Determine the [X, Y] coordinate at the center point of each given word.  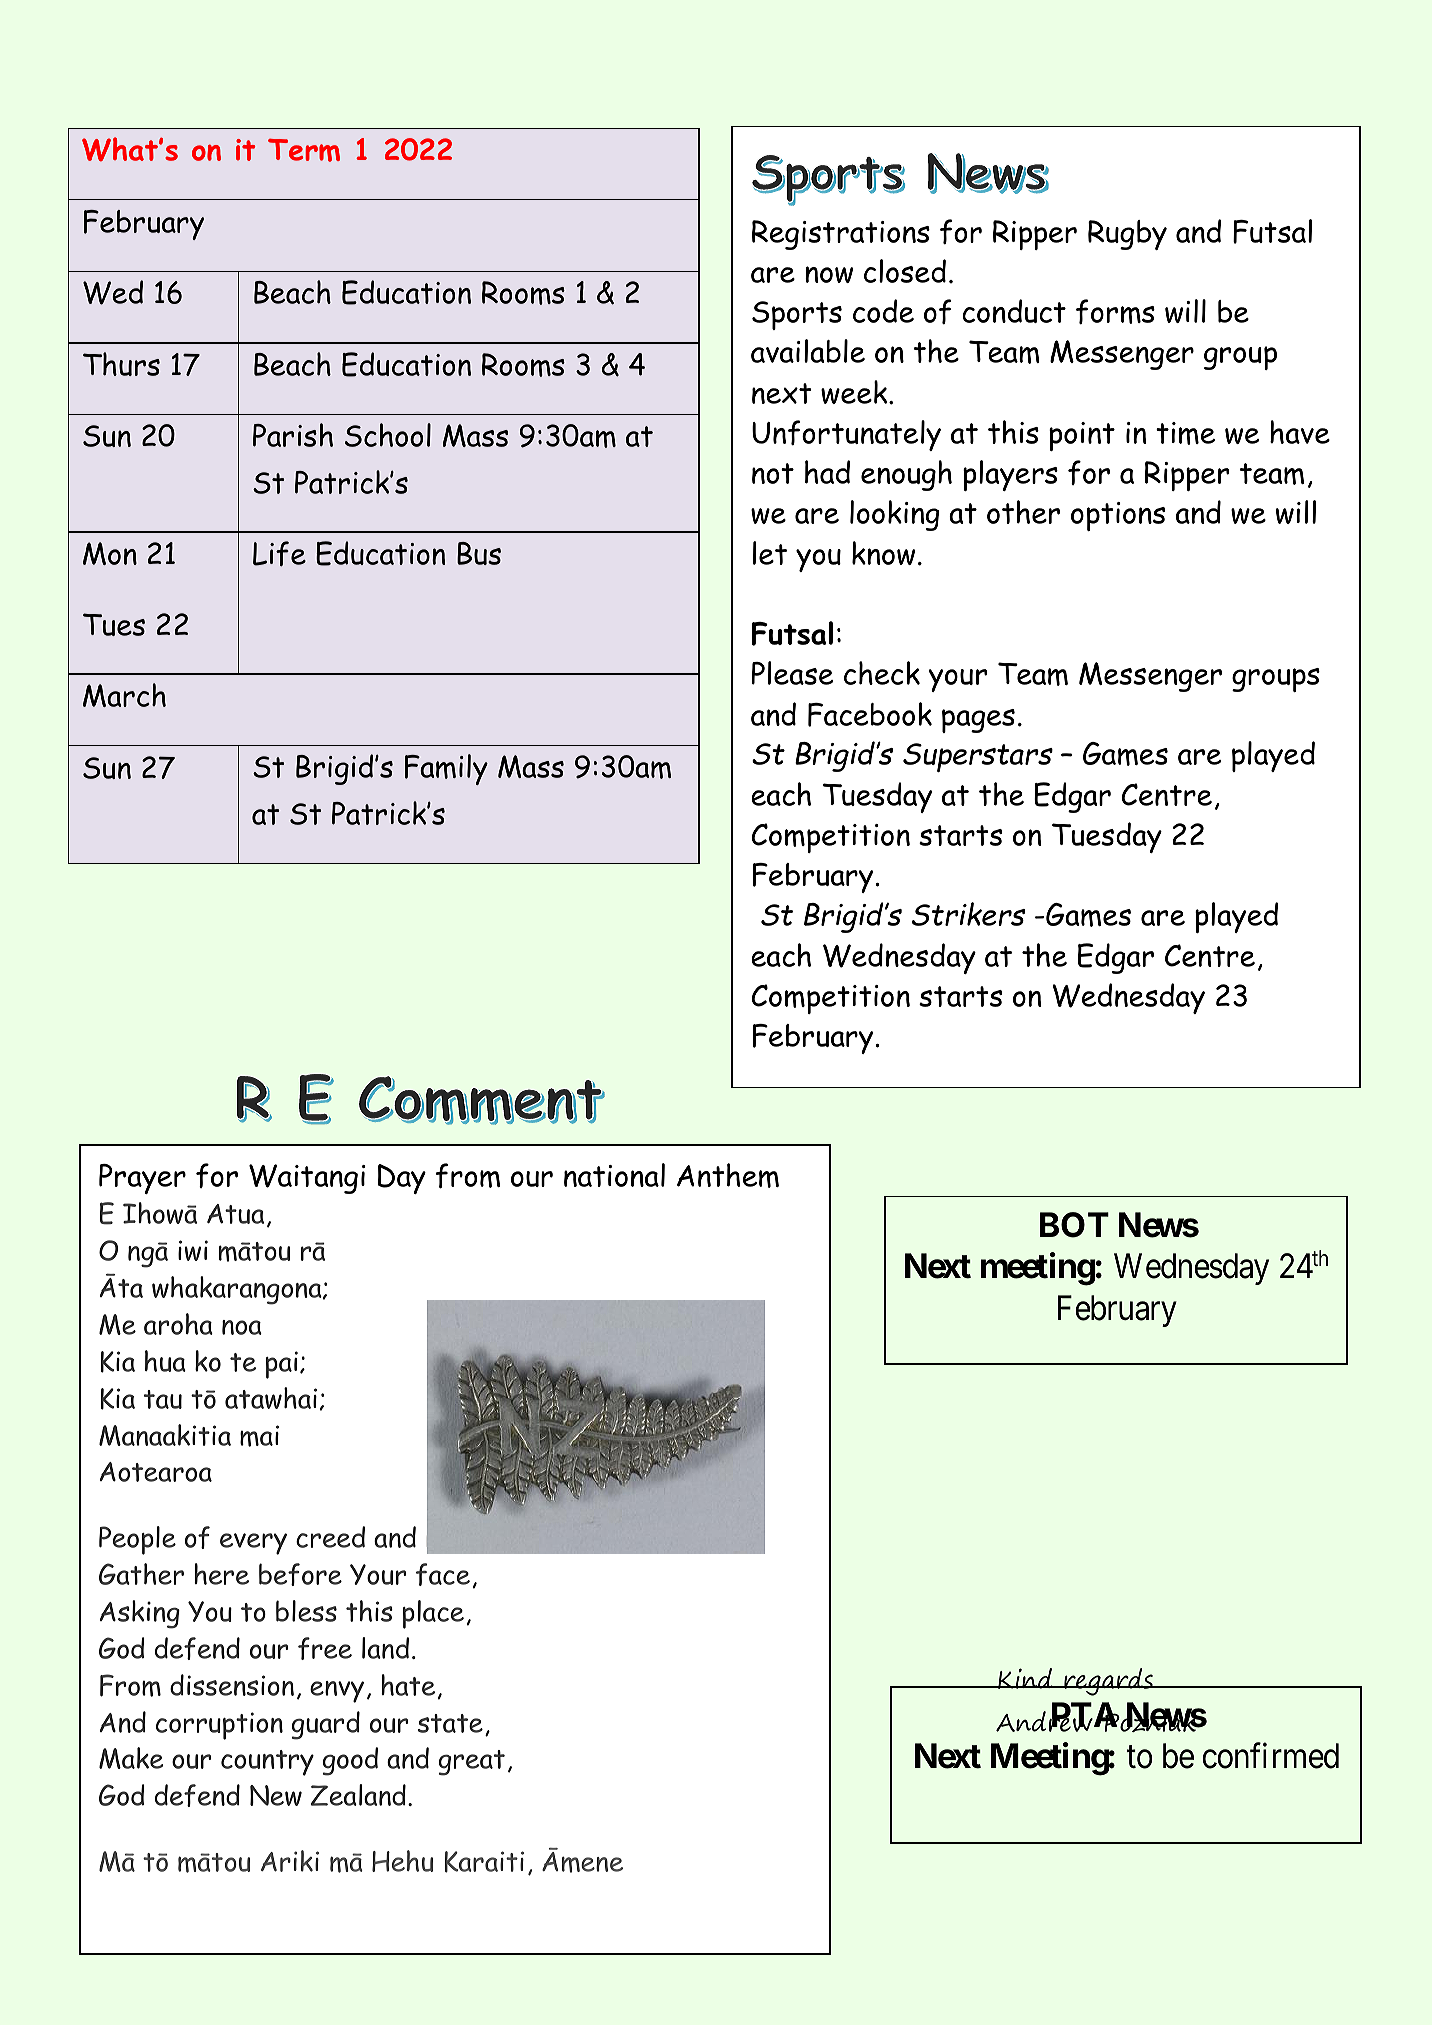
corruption [219, 1726]
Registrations [841, 235]
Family [446, 769]
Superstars [978, 757]
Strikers [968, 914]
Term [304, 150]
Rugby [1127, 235]
